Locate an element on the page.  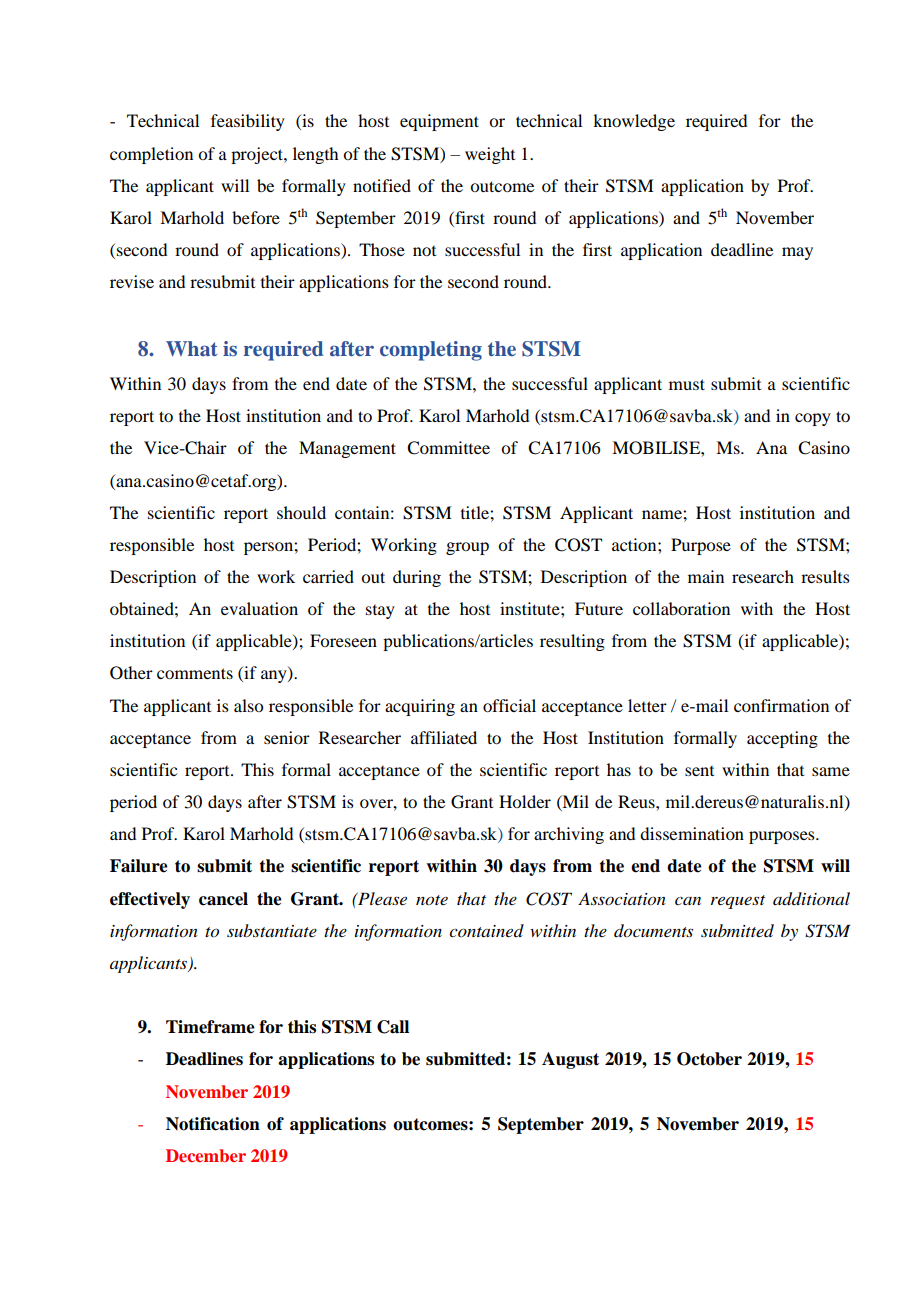
collaboration is located at coordinates (681, 608).
